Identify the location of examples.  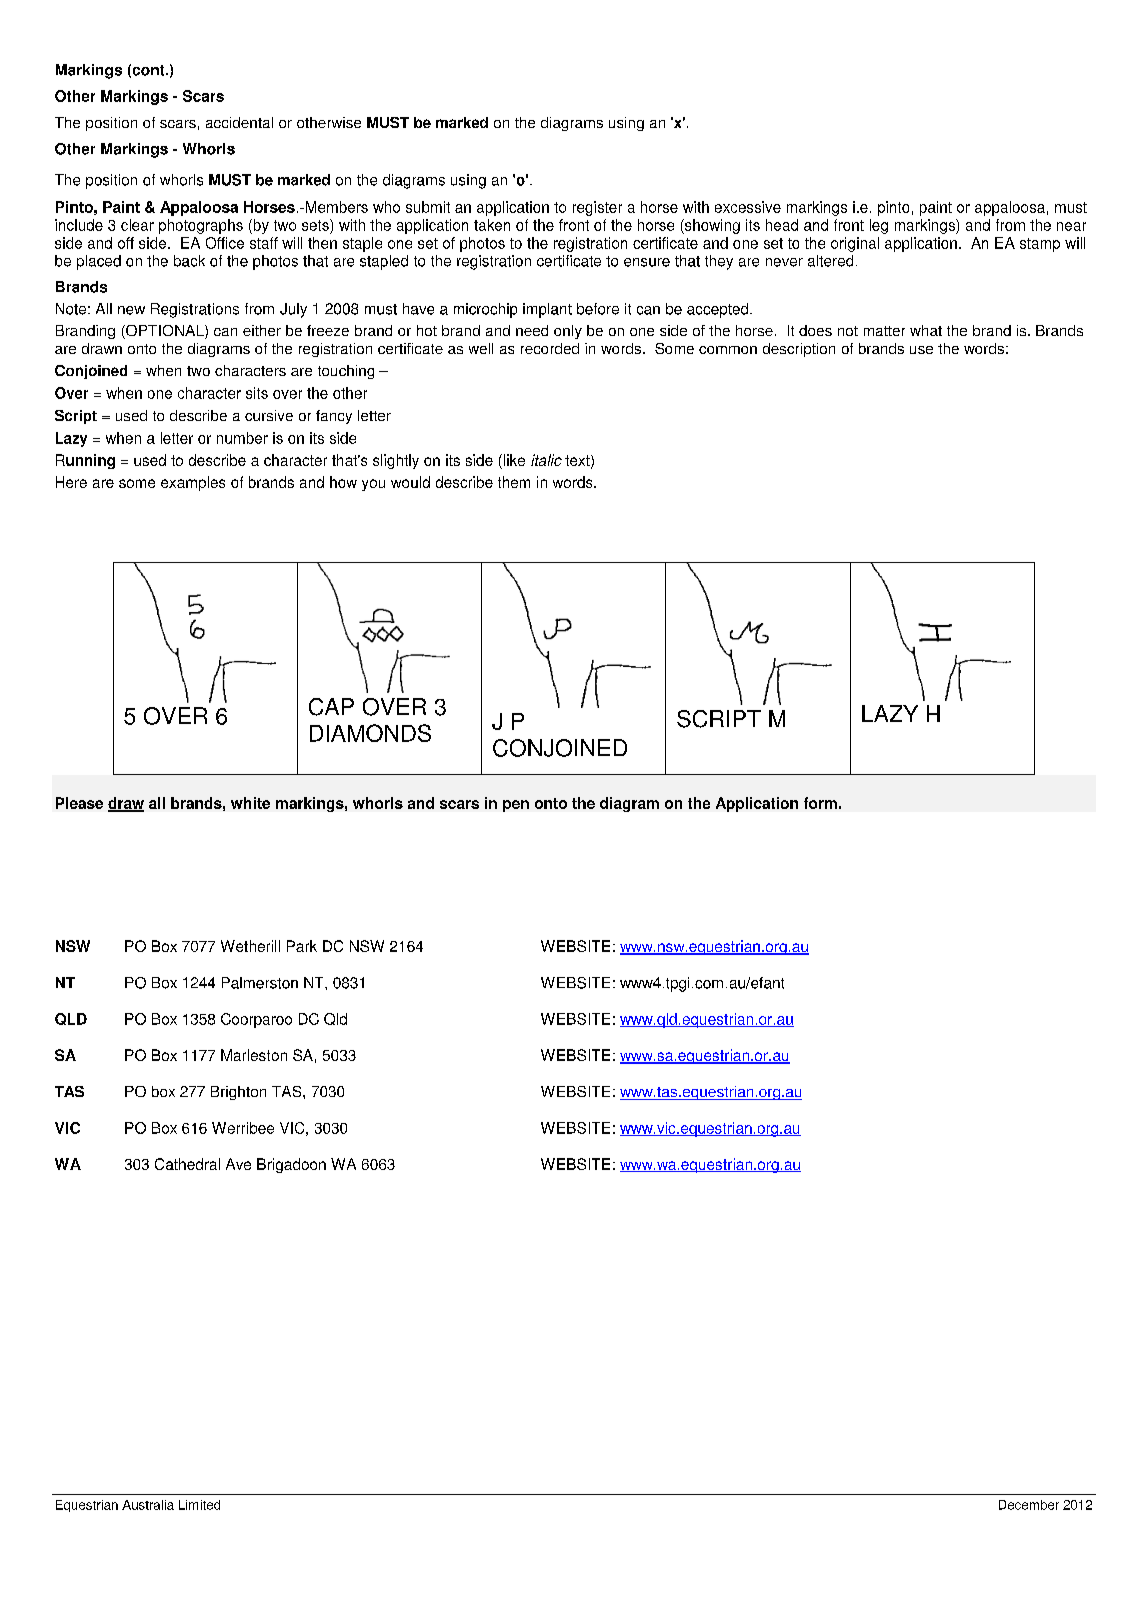
(193, 483).
